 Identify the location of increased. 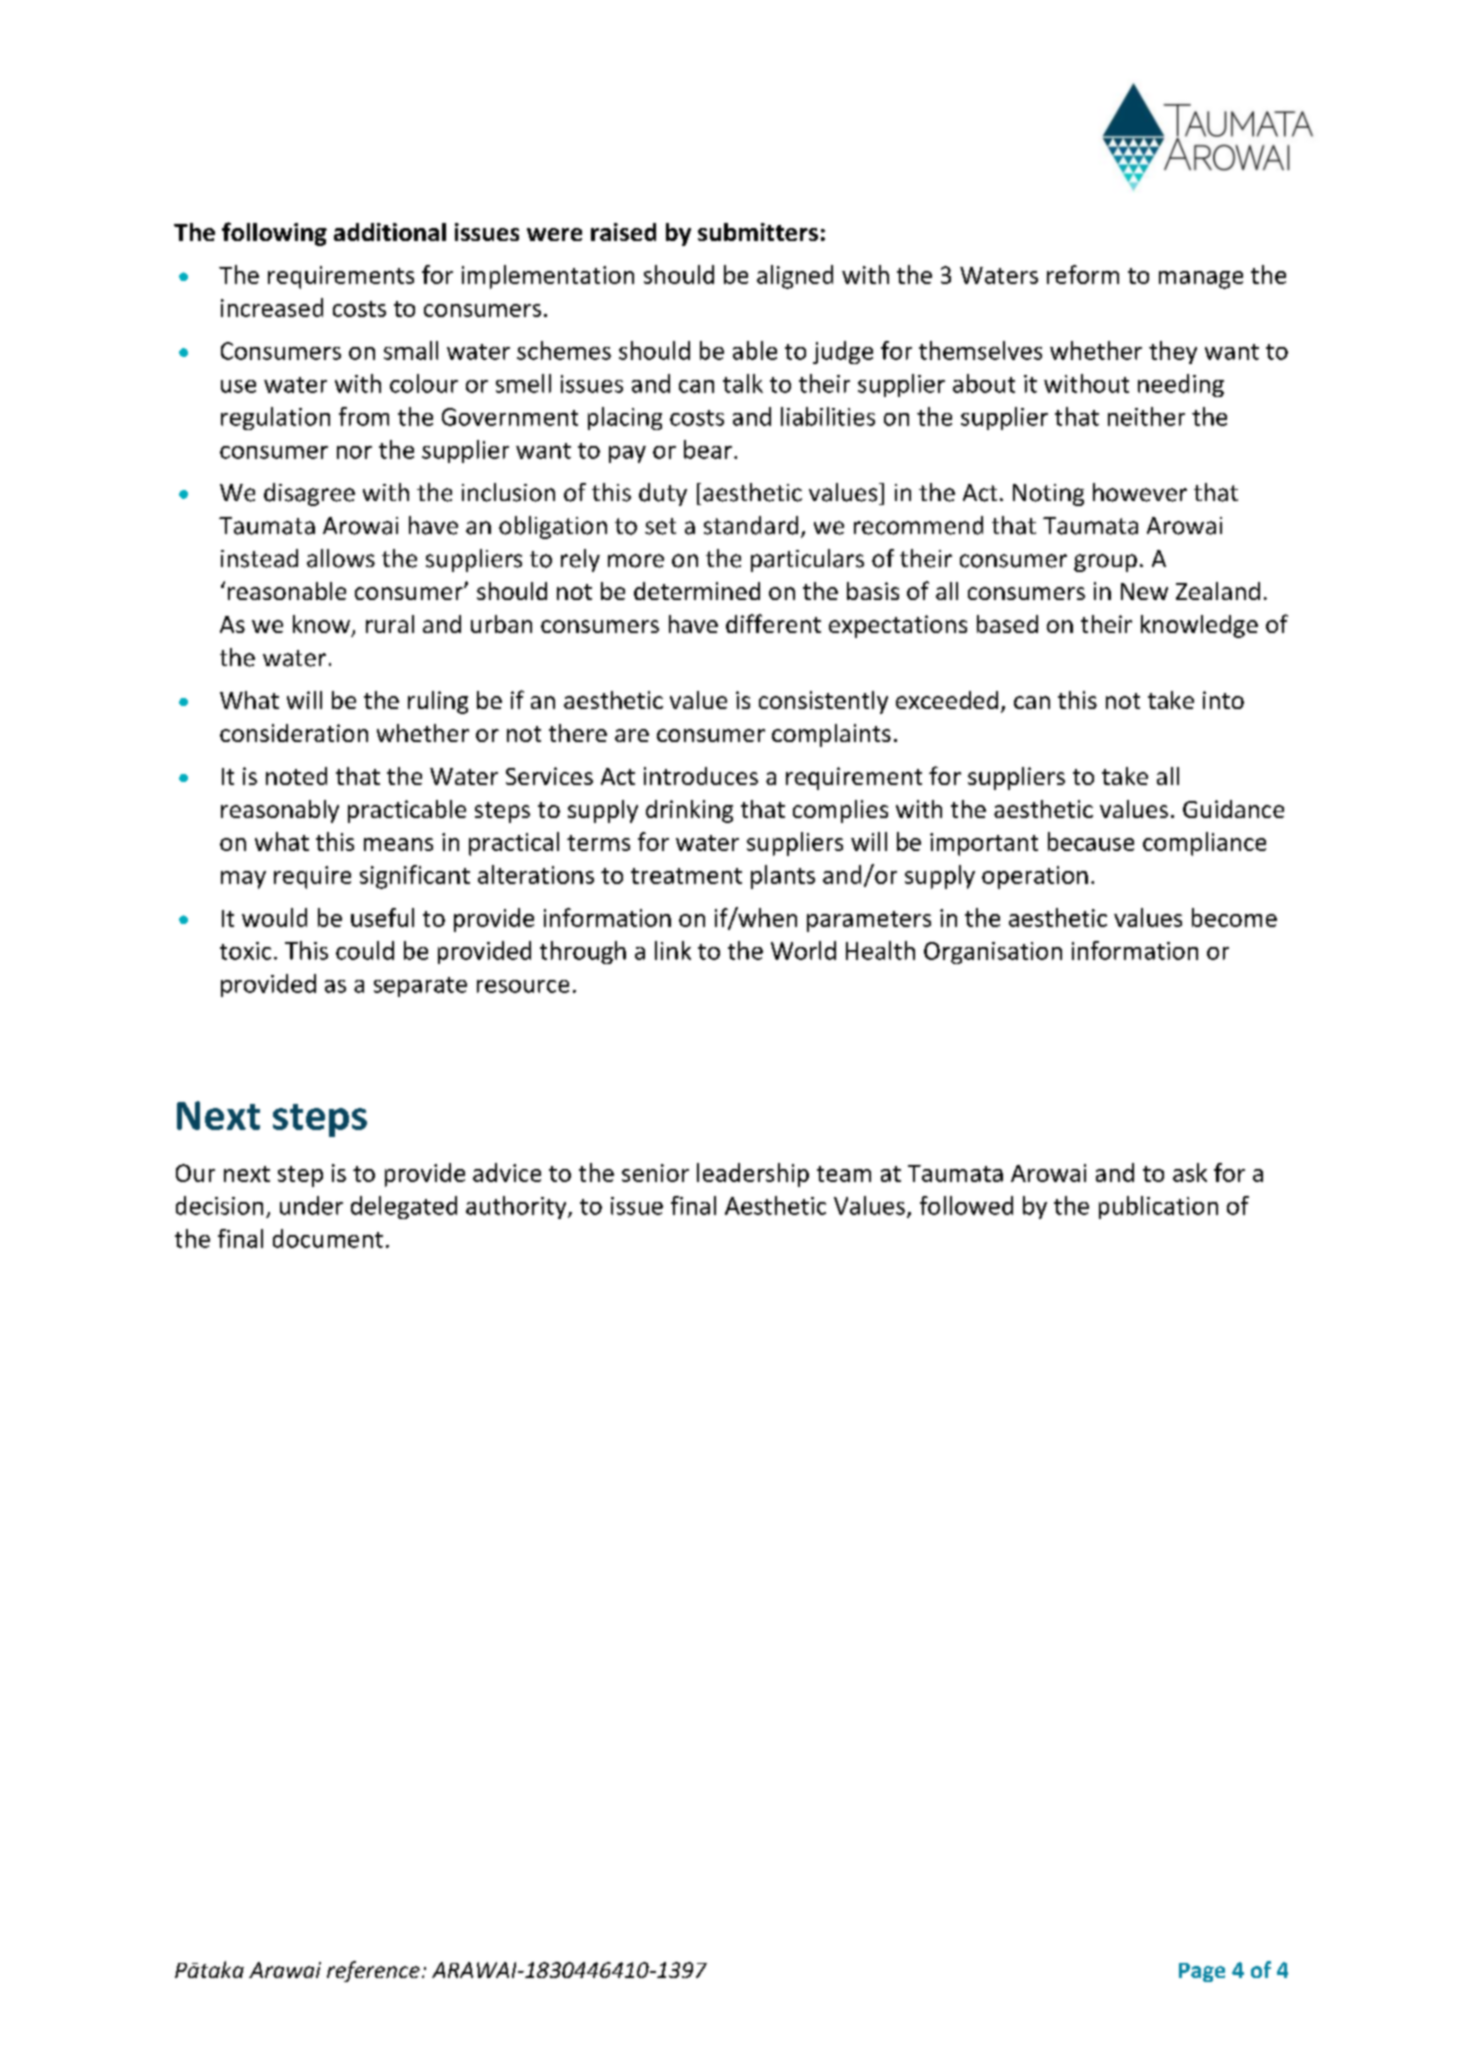
(272, 307).
